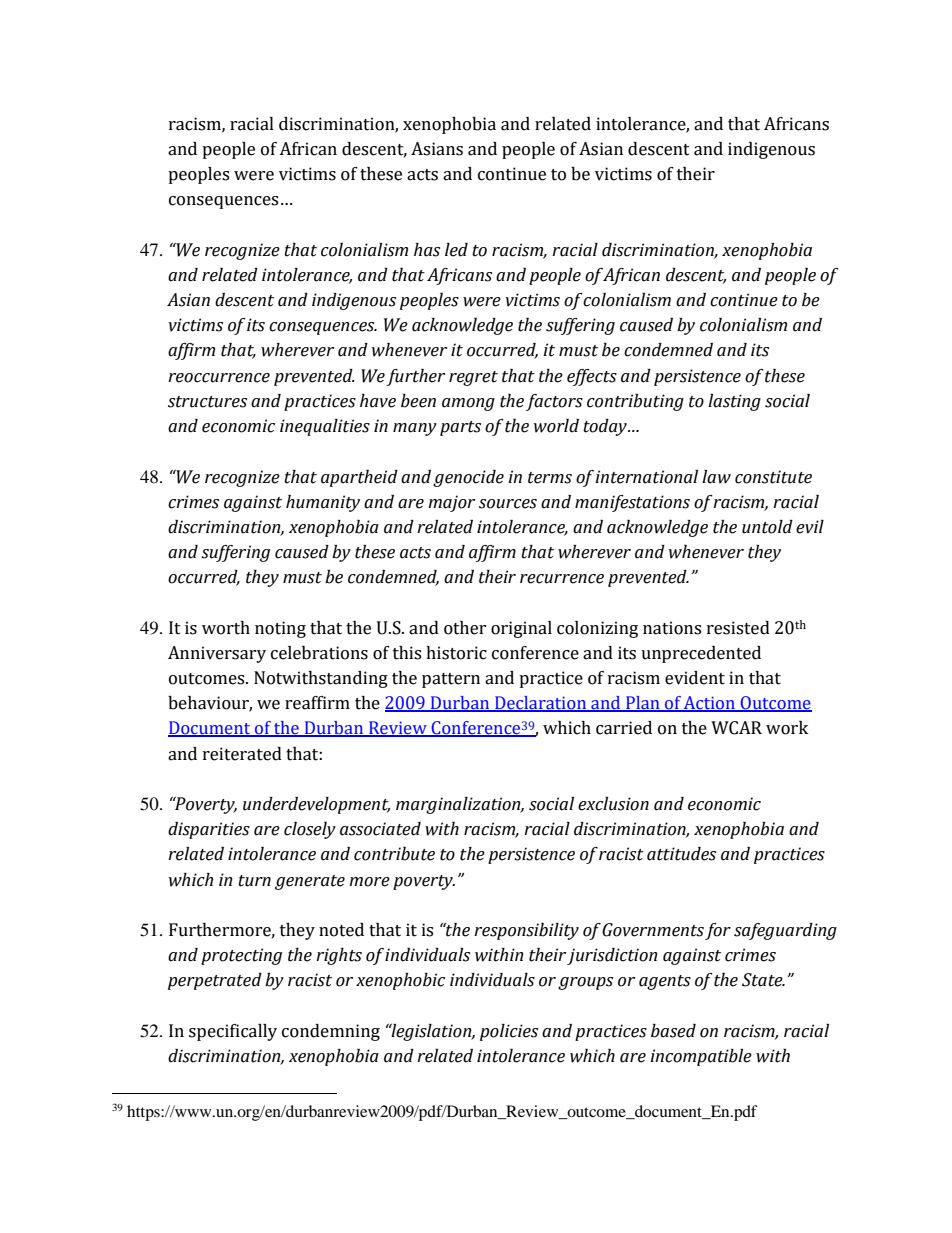  I want to click on has, so click(427, 250).
